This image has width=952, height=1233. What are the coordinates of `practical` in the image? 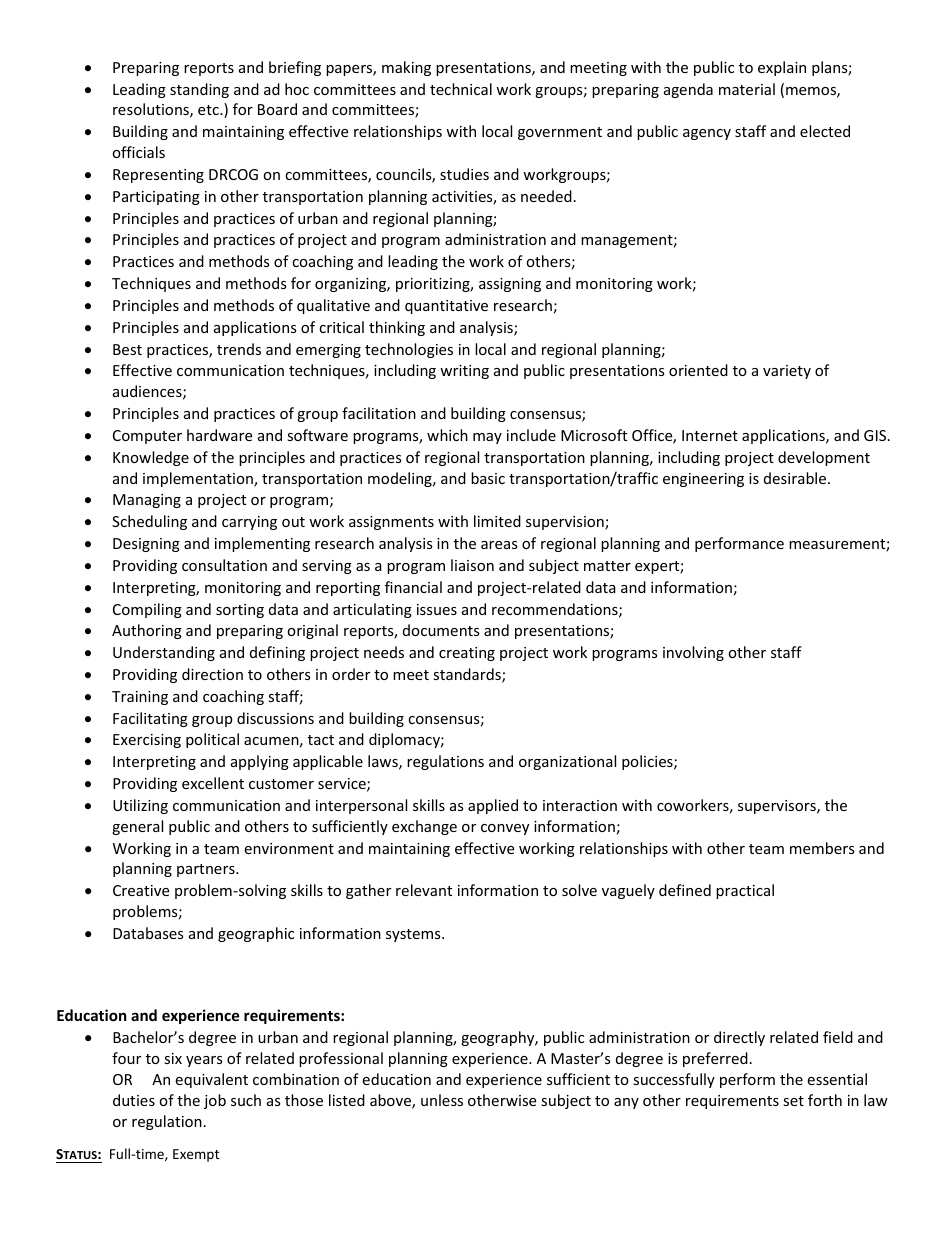 It's located at (745, 891).
